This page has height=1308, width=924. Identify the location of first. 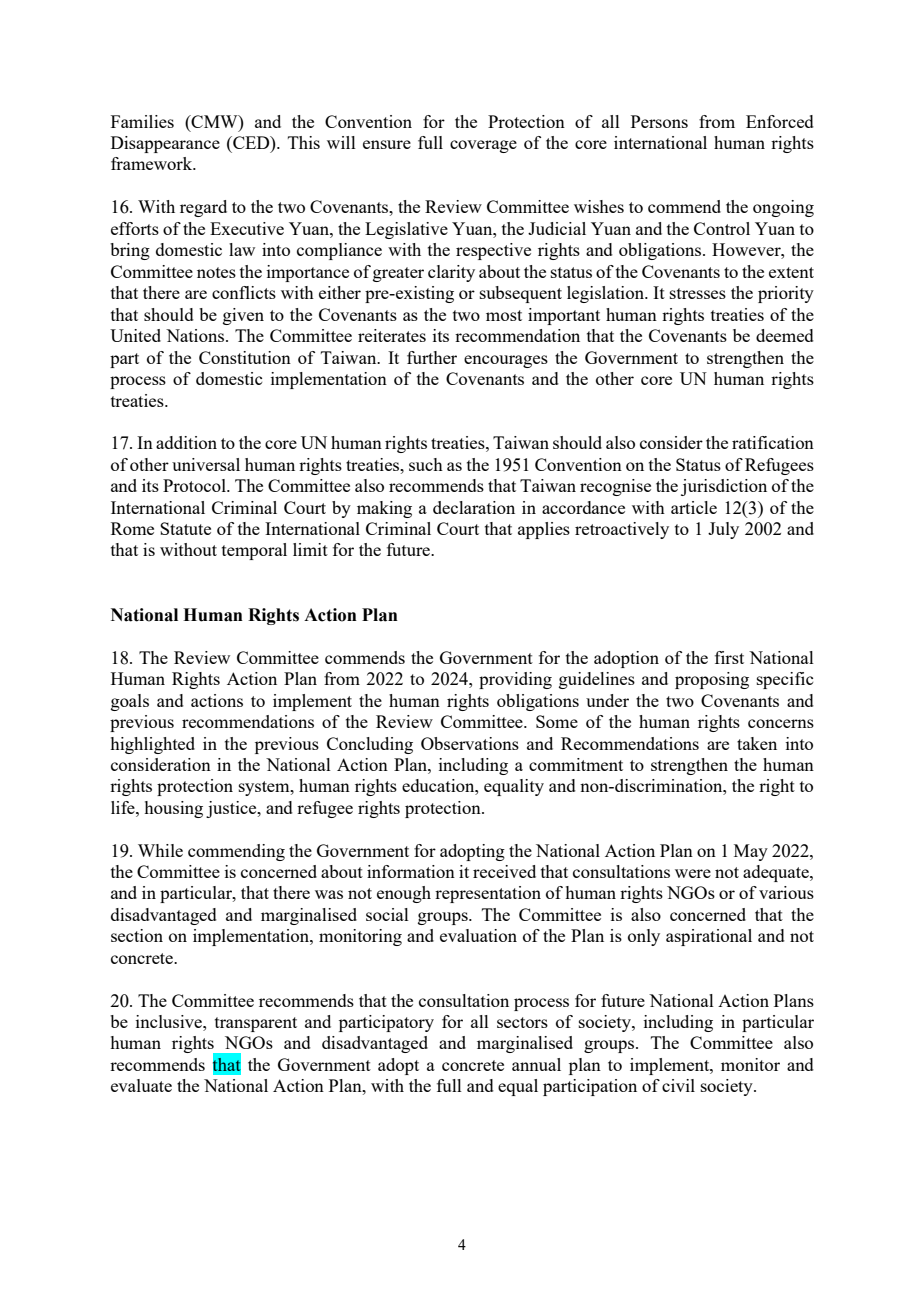
(729, 657).
